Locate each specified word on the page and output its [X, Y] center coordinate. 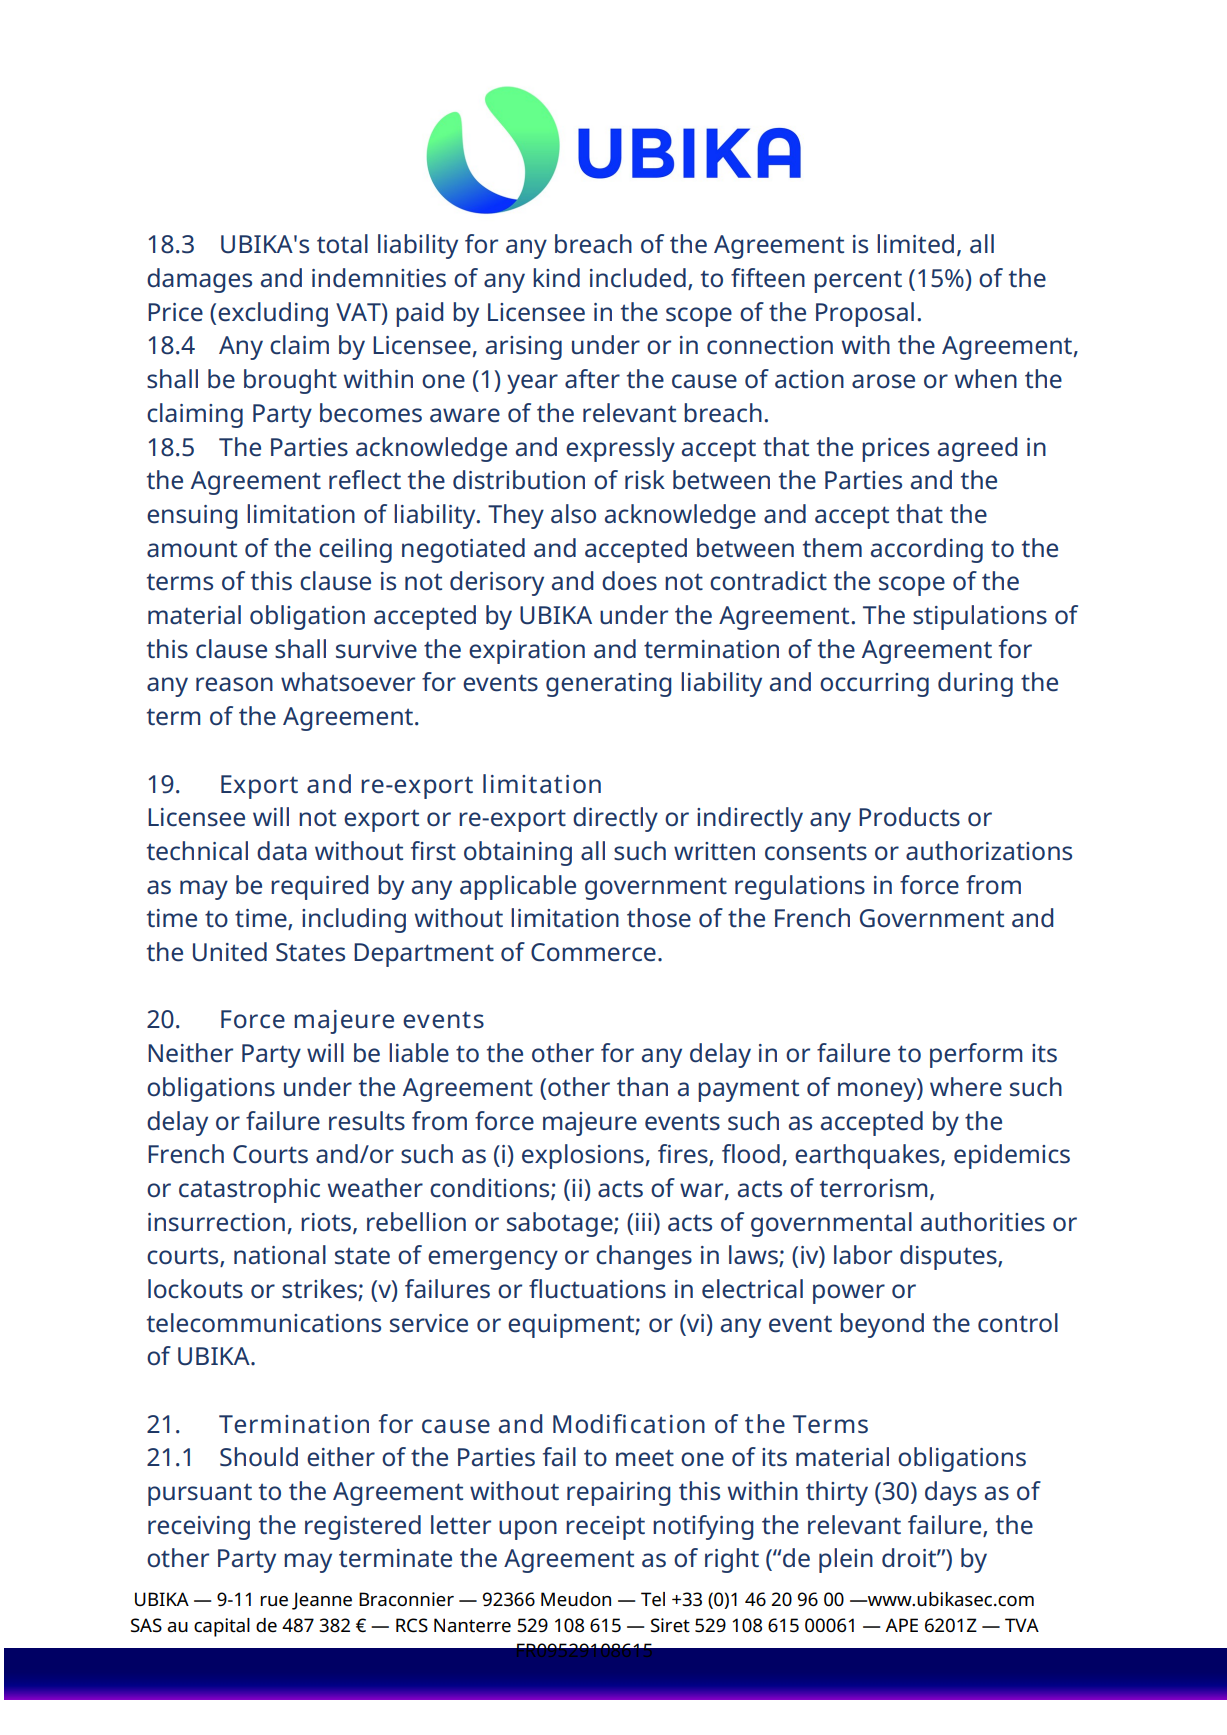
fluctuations [597, 1289]
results [367, 1121]
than [642, 1087]
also [573, 514]
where [966, 1087]
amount [192, 549]
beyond [882, 1325]
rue [274, 1601]
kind [556, 278]
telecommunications [264, 1323]
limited [915, 244]
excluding [273, 314]
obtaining [518, 853]
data [282, 851]
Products [909, 817]
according [927, 550]
